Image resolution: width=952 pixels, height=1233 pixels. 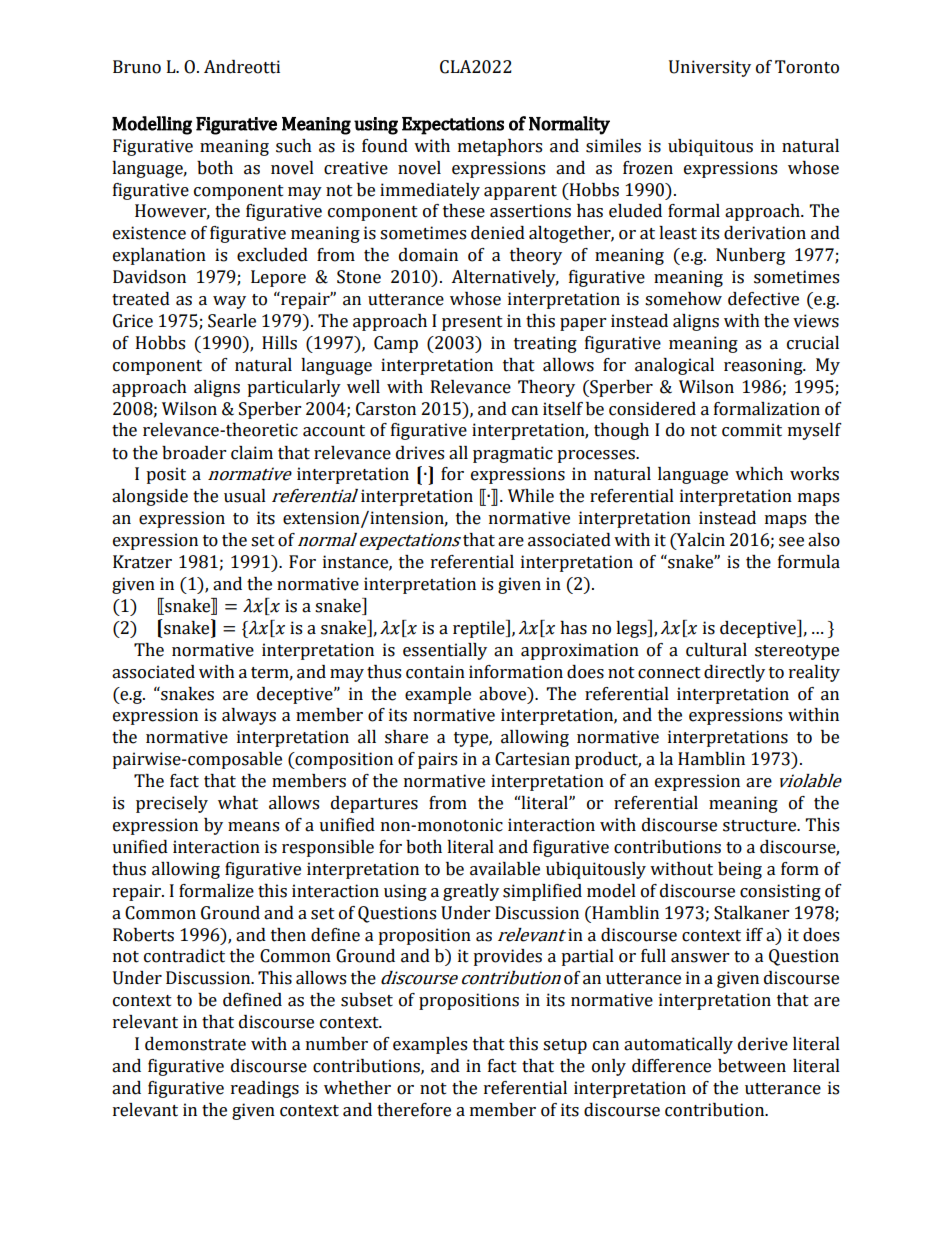 I want to click on therefore, so click(x=414, y=1110).
